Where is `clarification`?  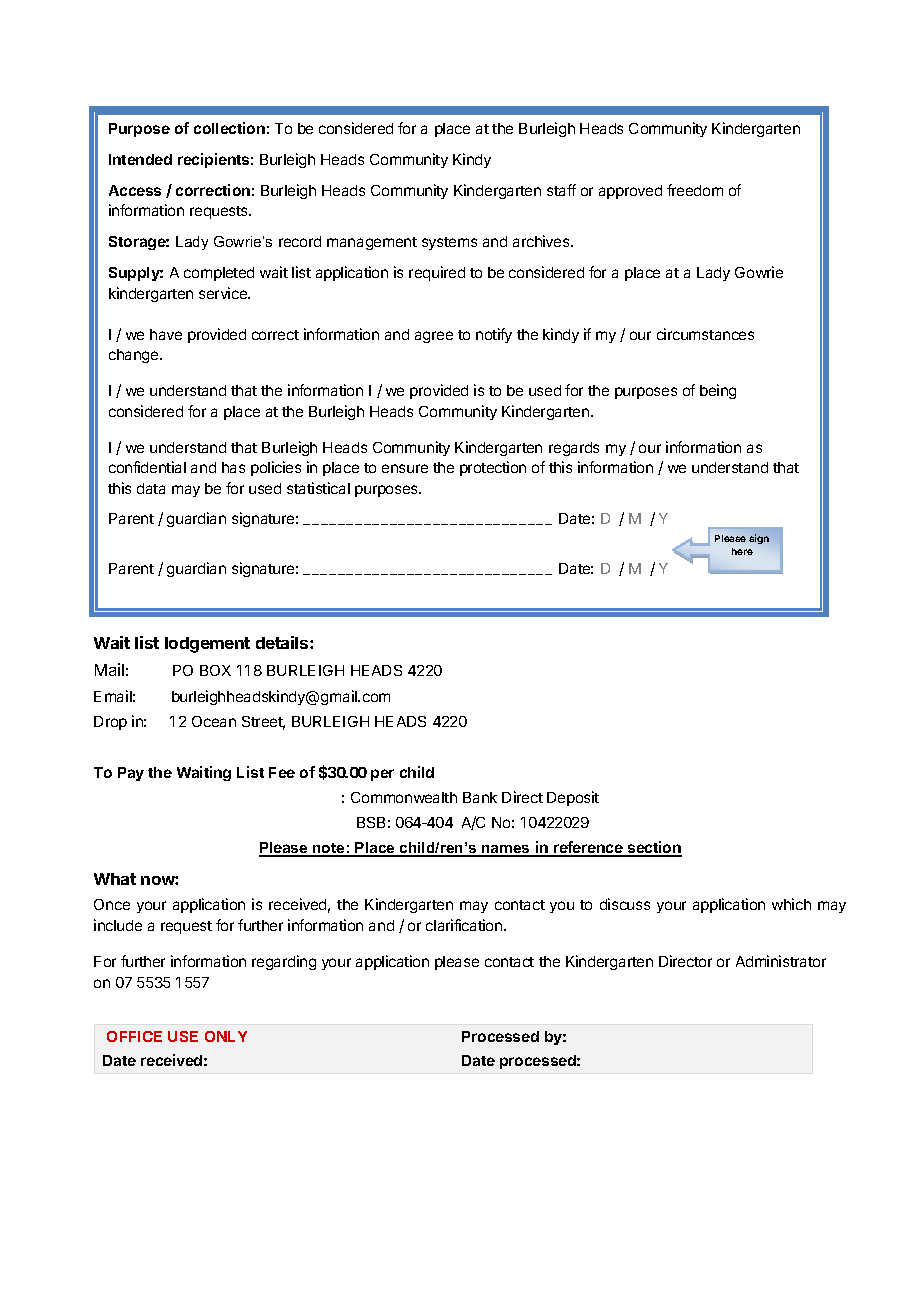 clarification is located at coordinates (465, 925).
